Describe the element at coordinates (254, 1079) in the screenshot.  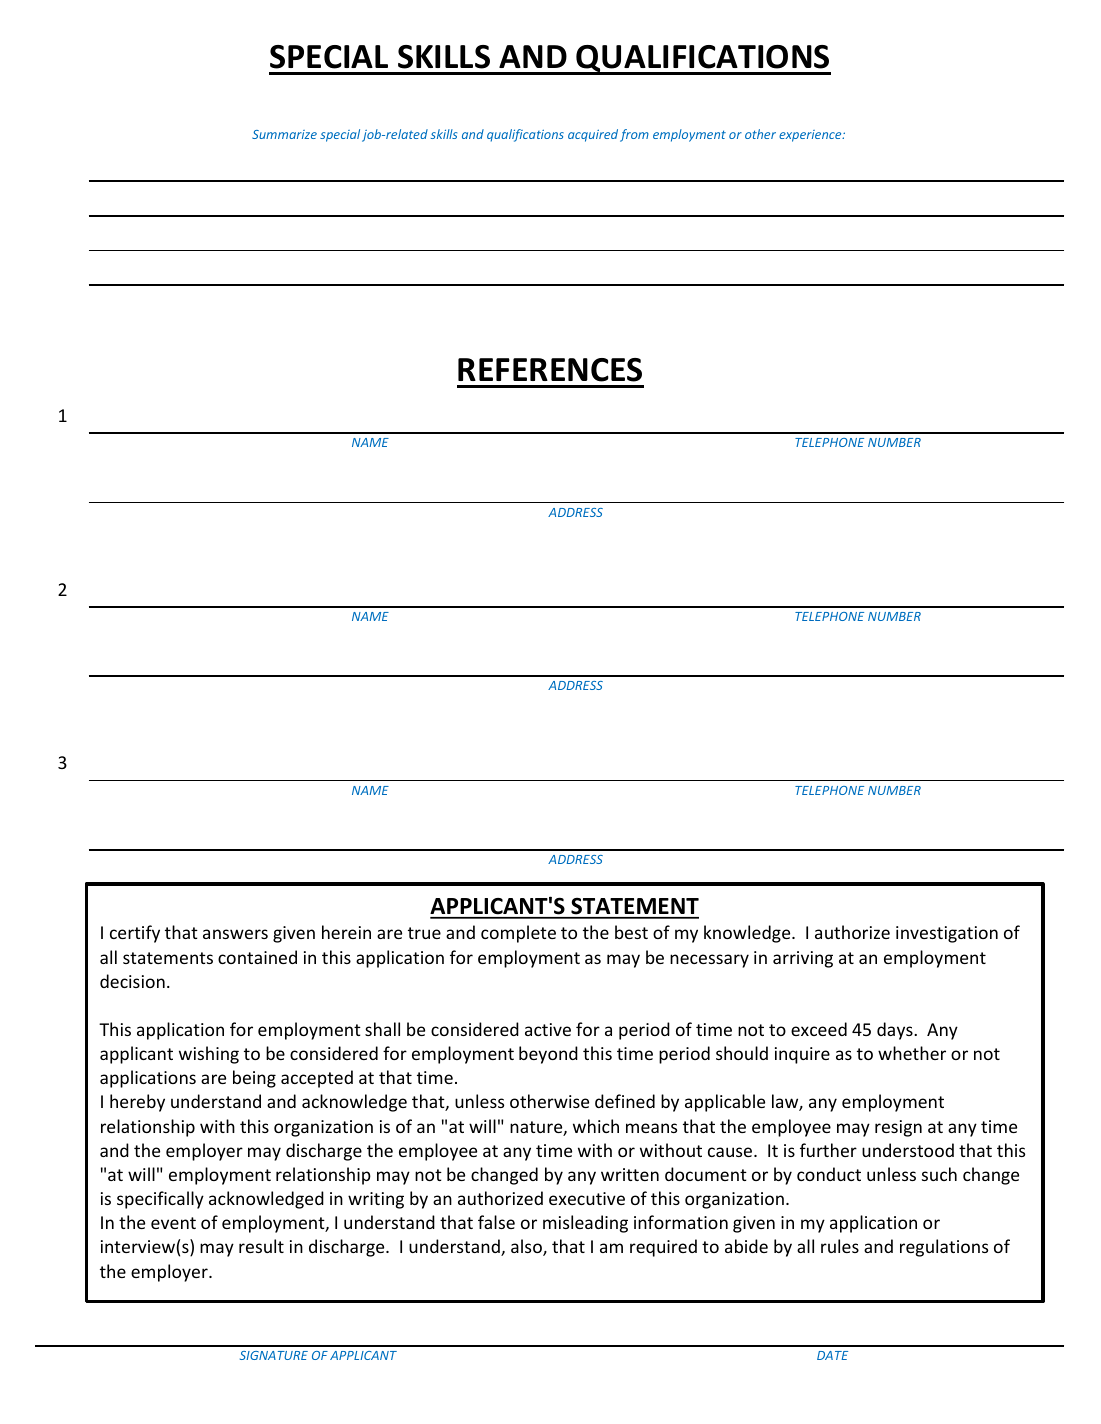
I see `being` at that location.
